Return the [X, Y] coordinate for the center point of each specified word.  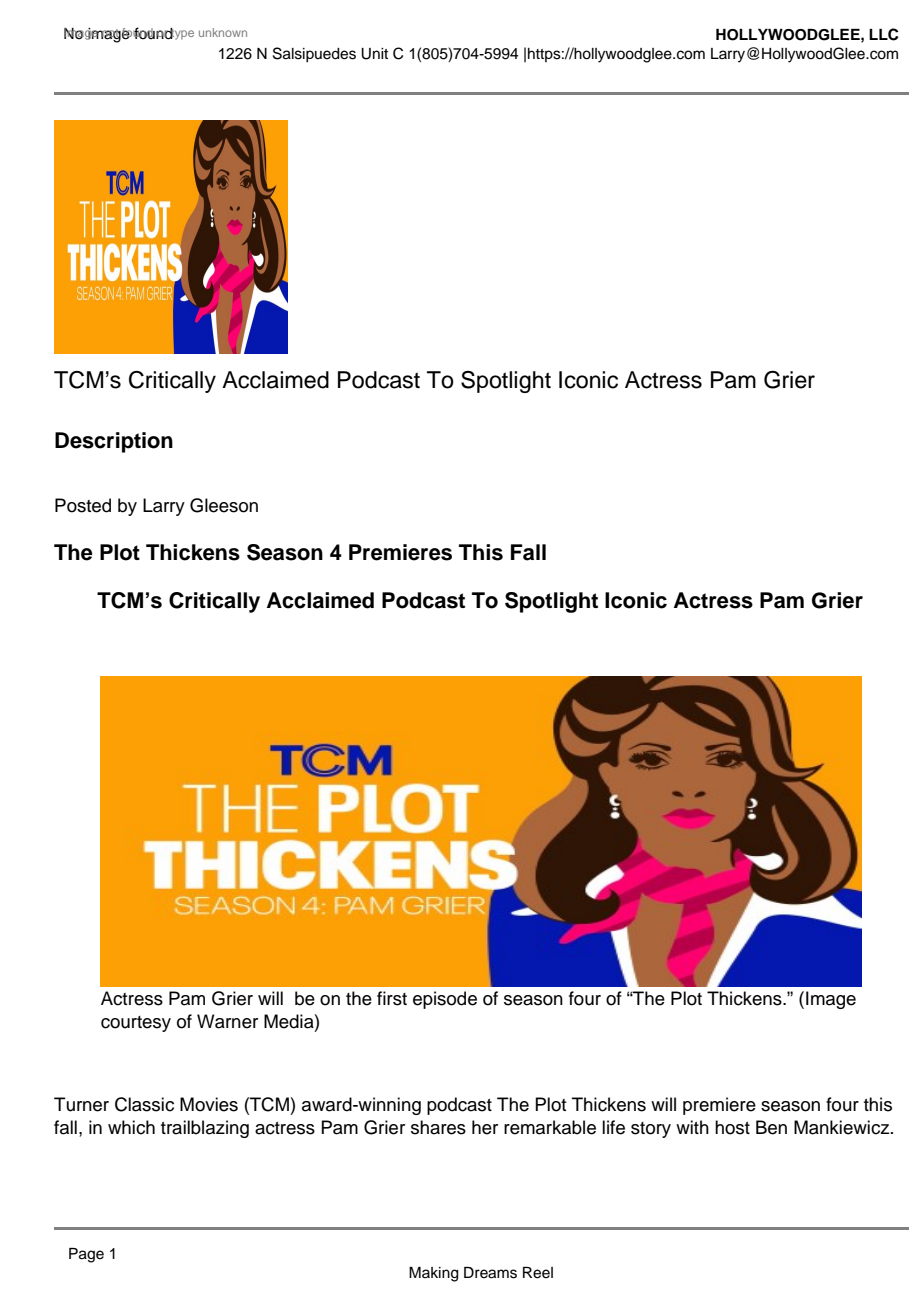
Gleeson [224, 505]
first [392, 998]
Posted [83, 505]
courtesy [136, 1024]
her [485, 1127]
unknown [223, 32]
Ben [771, 1127]
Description [114, 442]
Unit [374, 54]
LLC [884, 34]
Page [86, 1255]
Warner [227, 1021]
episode [445, 1000]
